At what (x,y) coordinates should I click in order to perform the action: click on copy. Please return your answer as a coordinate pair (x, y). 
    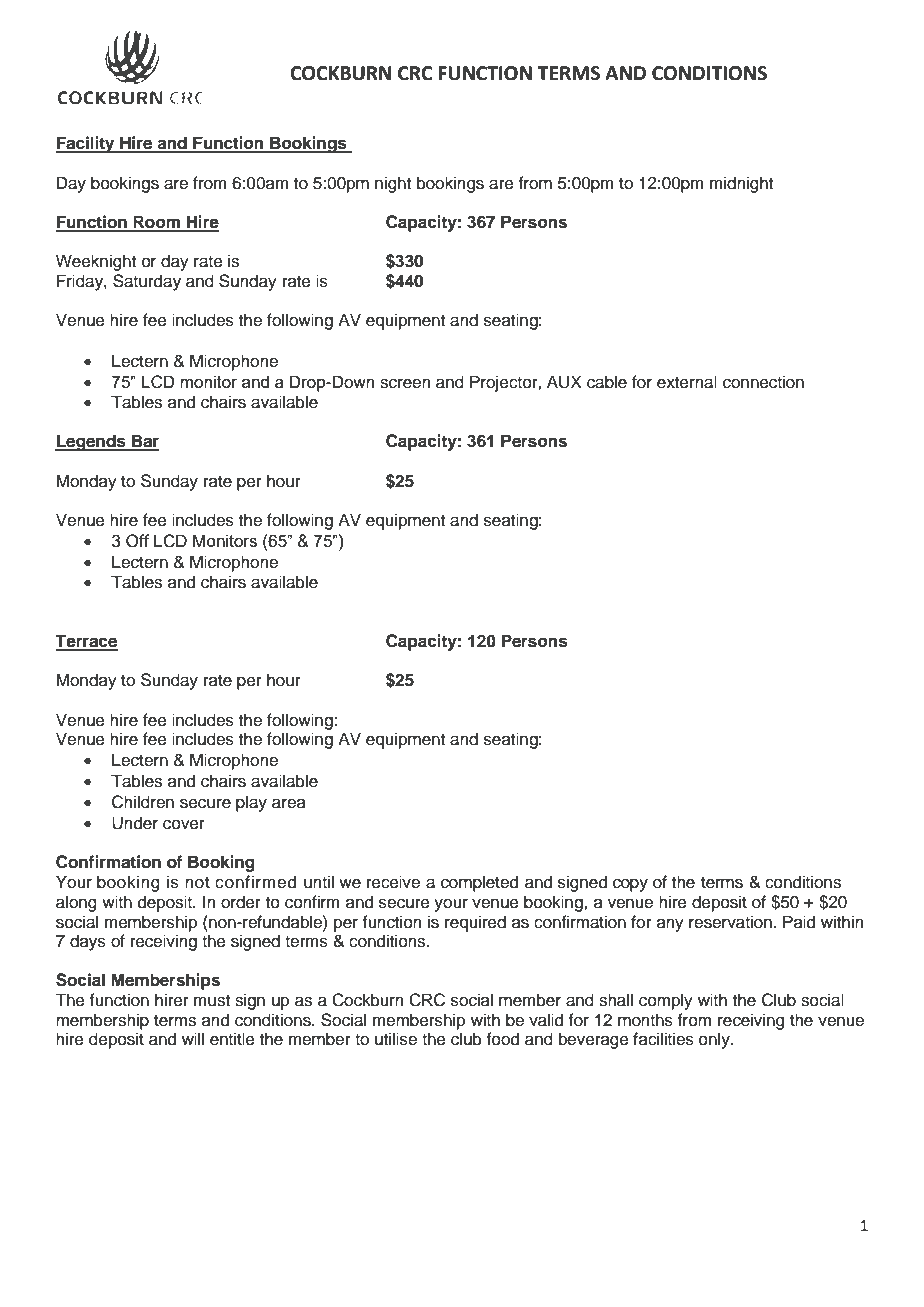
    Looking at the image, I should click on (630, 885).
